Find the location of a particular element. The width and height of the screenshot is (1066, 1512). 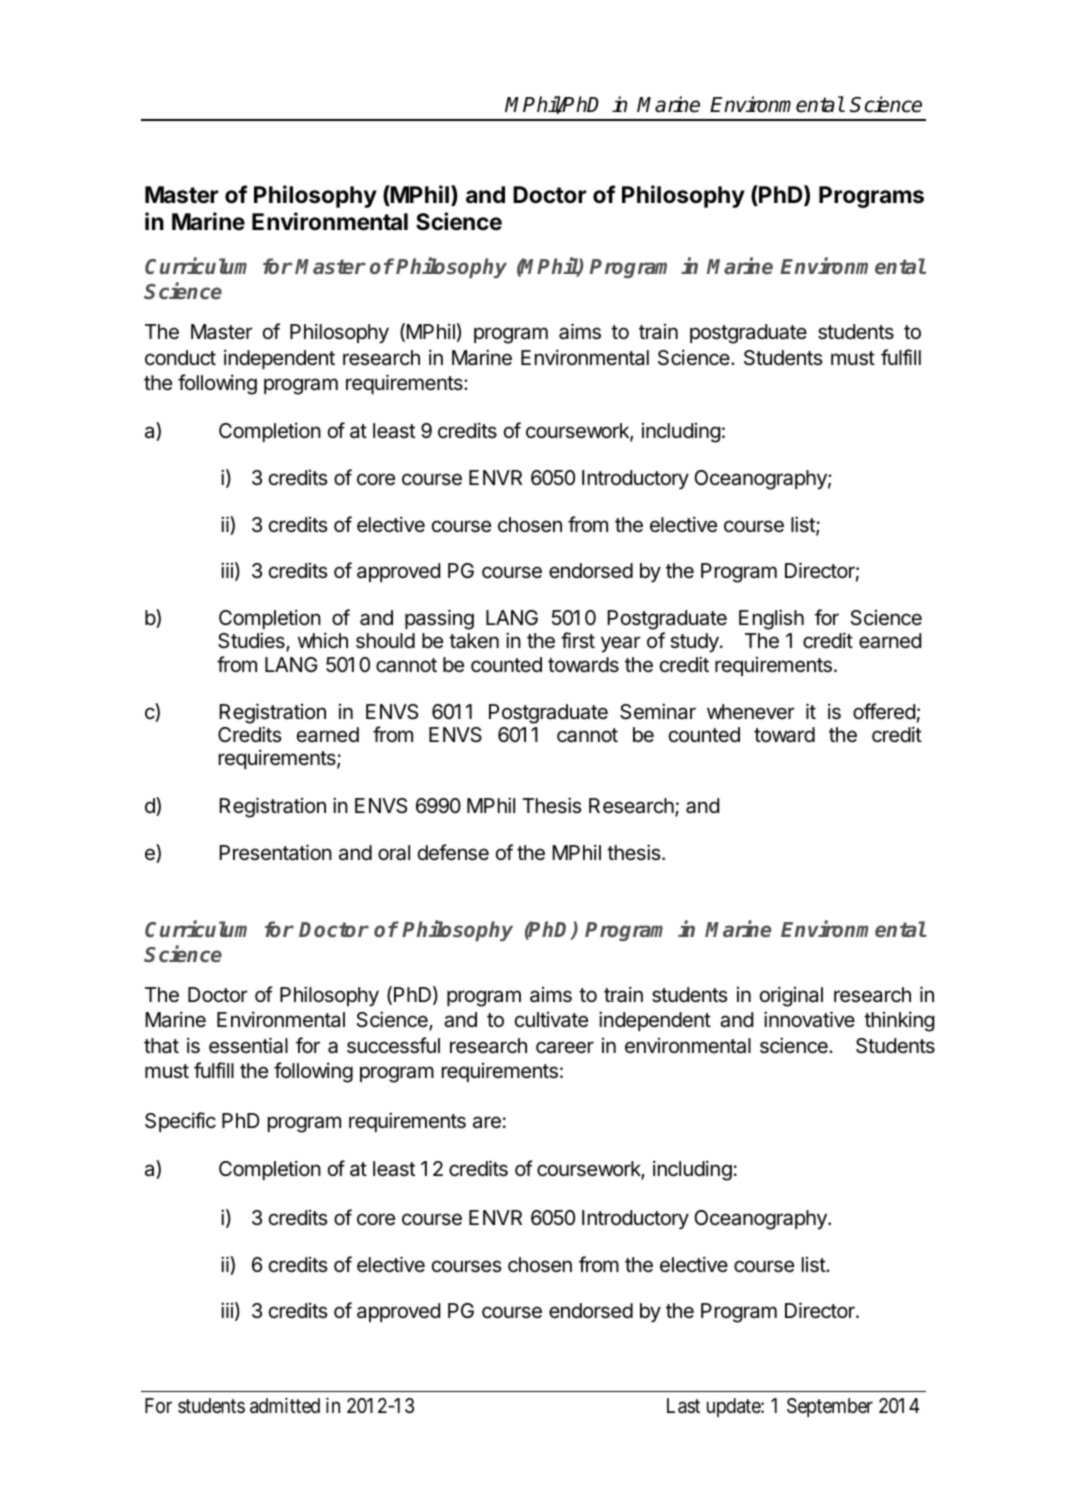

Presentation is located at coordinates (275, 852).
